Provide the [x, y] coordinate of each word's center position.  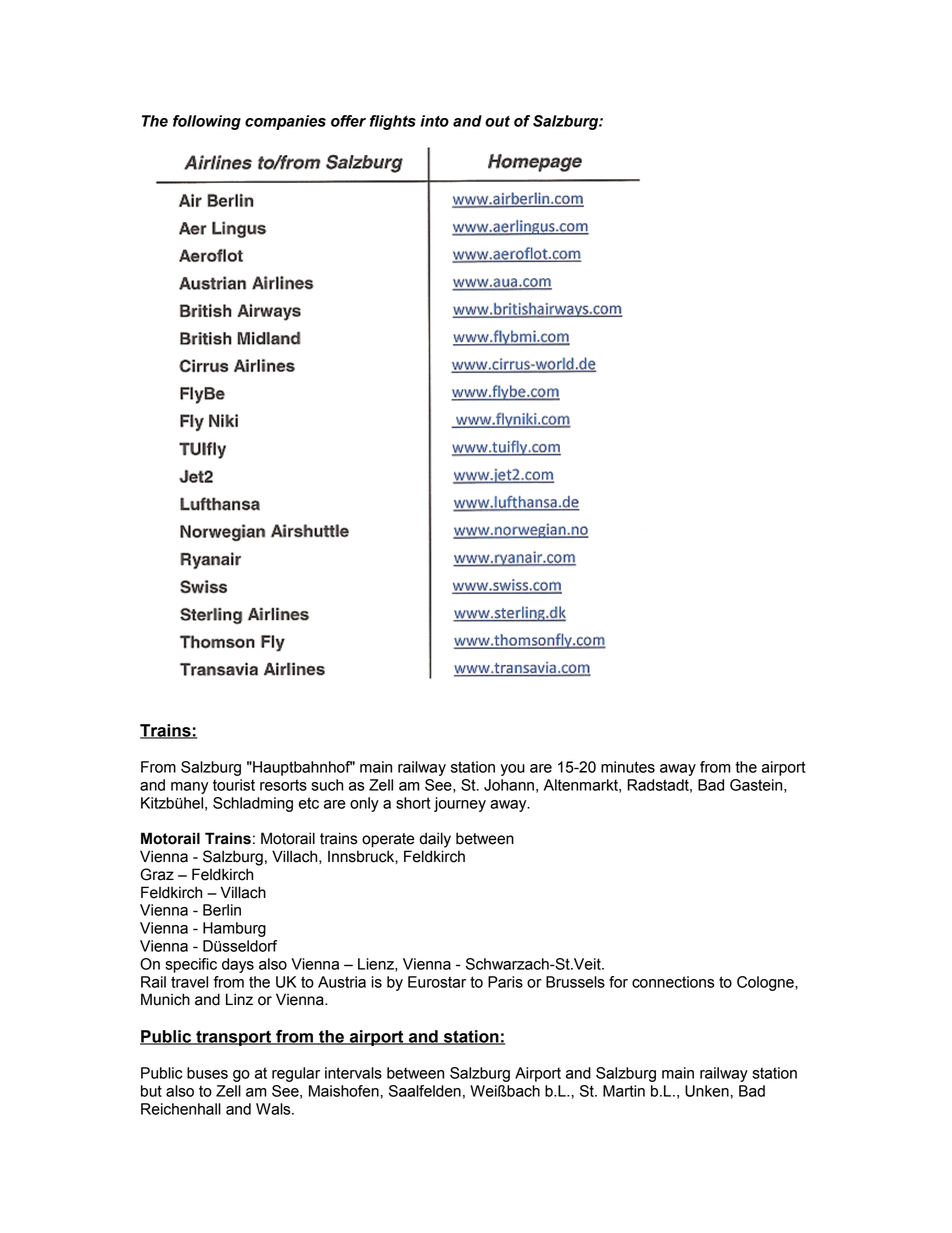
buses [207, 1073]
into [434, 121]
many [189, 788]
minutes [628, 767]
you [512, 770]
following [207, 122]
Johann [509, 785]
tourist [234, 785]
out [497, 121]
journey [460, 804]
